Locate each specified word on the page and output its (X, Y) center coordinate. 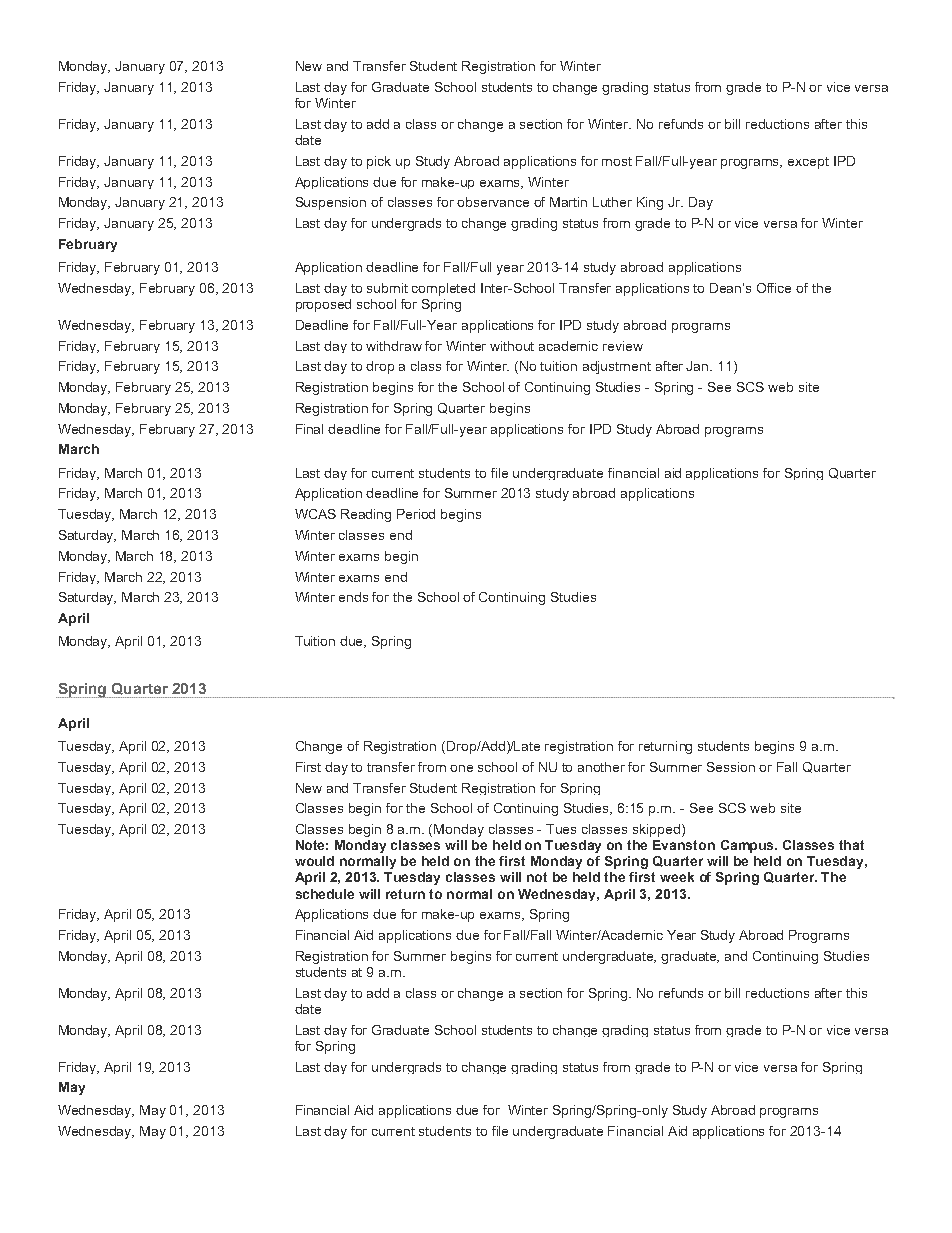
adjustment (617, 367)
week (677, 877)
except (808, 163)
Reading (366, 515)
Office (774, 288)
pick (379, 162)
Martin (568, 202)
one (461, 768)
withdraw (394, 346)
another (601, 767)
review (623, 346)
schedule (325, 894)
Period (416, 514)
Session (731, 767)
